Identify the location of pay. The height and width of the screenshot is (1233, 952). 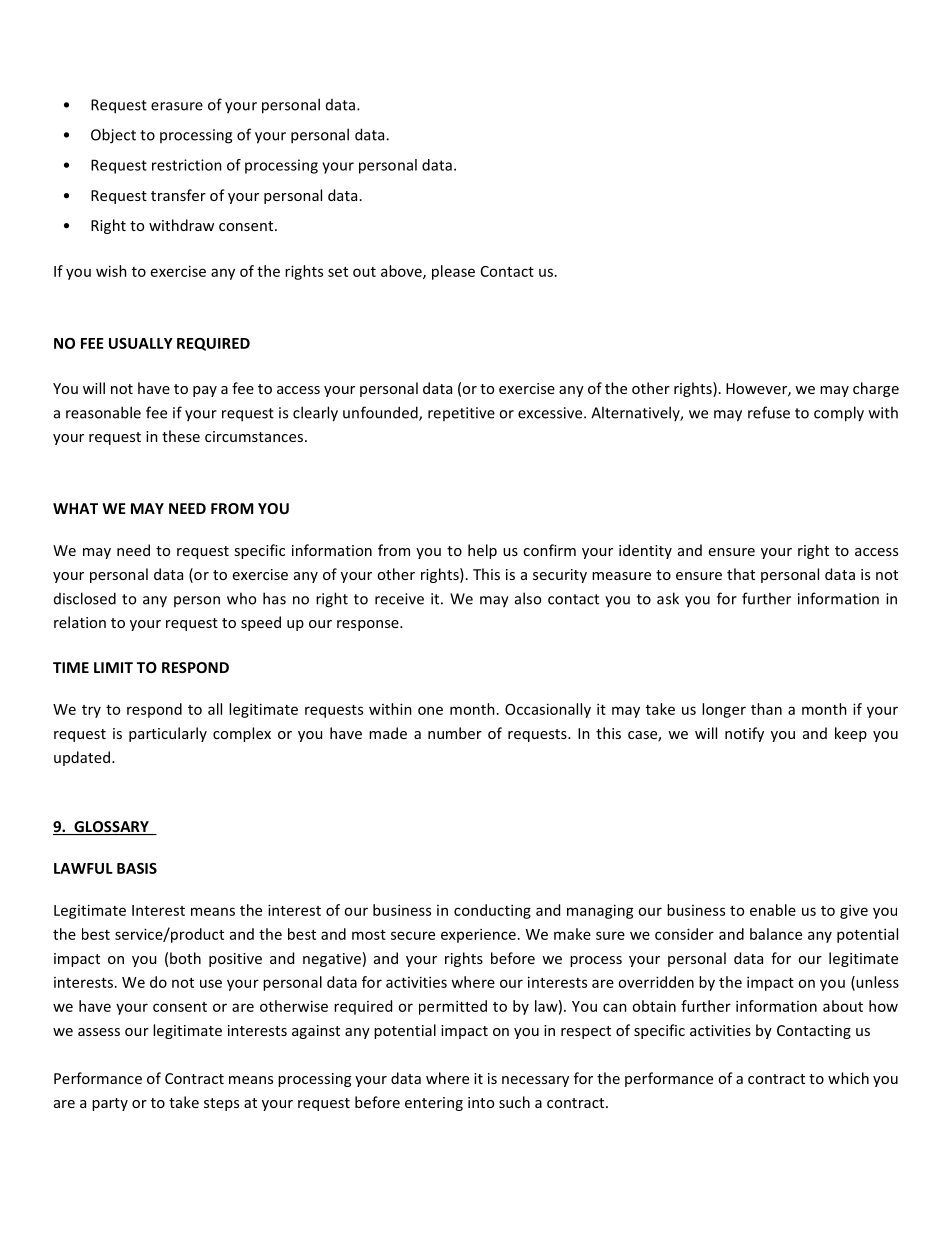
(205, 391).
